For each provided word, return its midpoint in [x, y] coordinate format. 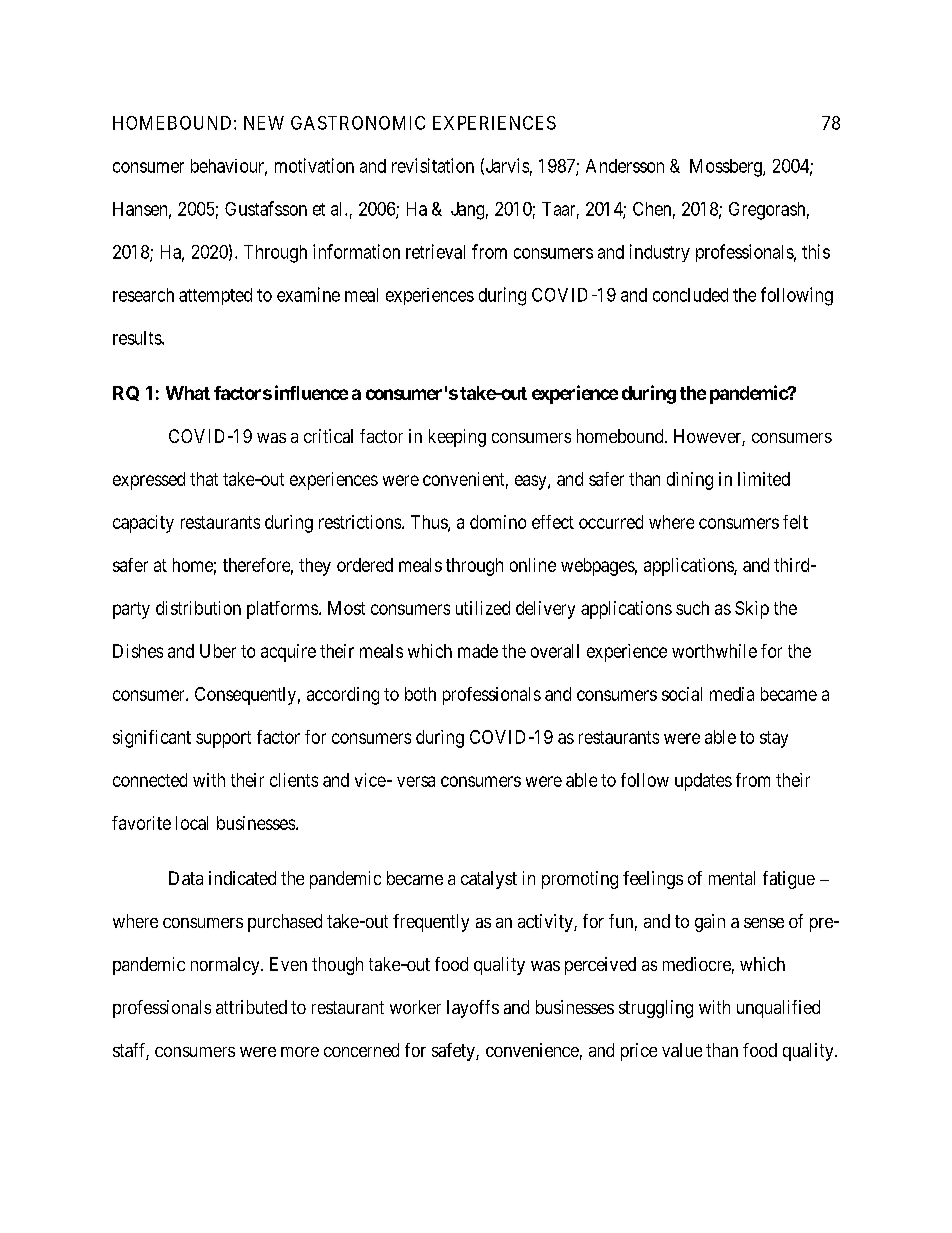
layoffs [473, 1009]
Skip [752, 610]
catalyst [489, 880]
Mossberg [727, 168]
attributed [251, 1007]
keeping [457, 438]
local [192, 823]
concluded [690, 295]
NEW [264, 123]
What [188, 393]
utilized [483, 608]
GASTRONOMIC [358, 123]
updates [703, 782]
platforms [282, 610]
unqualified [778, 1009]
